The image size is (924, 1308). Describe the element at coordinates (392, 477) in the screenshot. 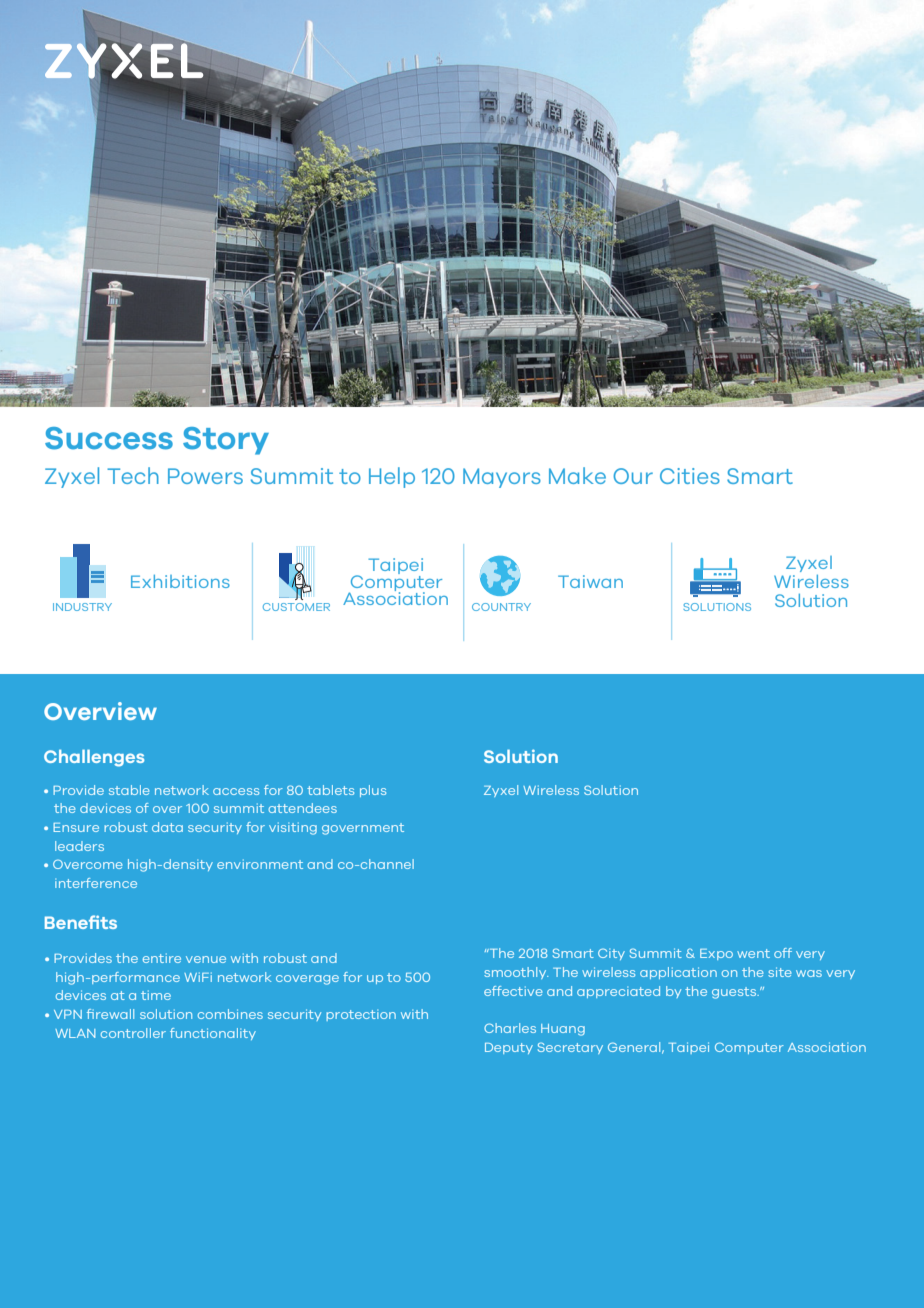

I see `Help` at that location.
